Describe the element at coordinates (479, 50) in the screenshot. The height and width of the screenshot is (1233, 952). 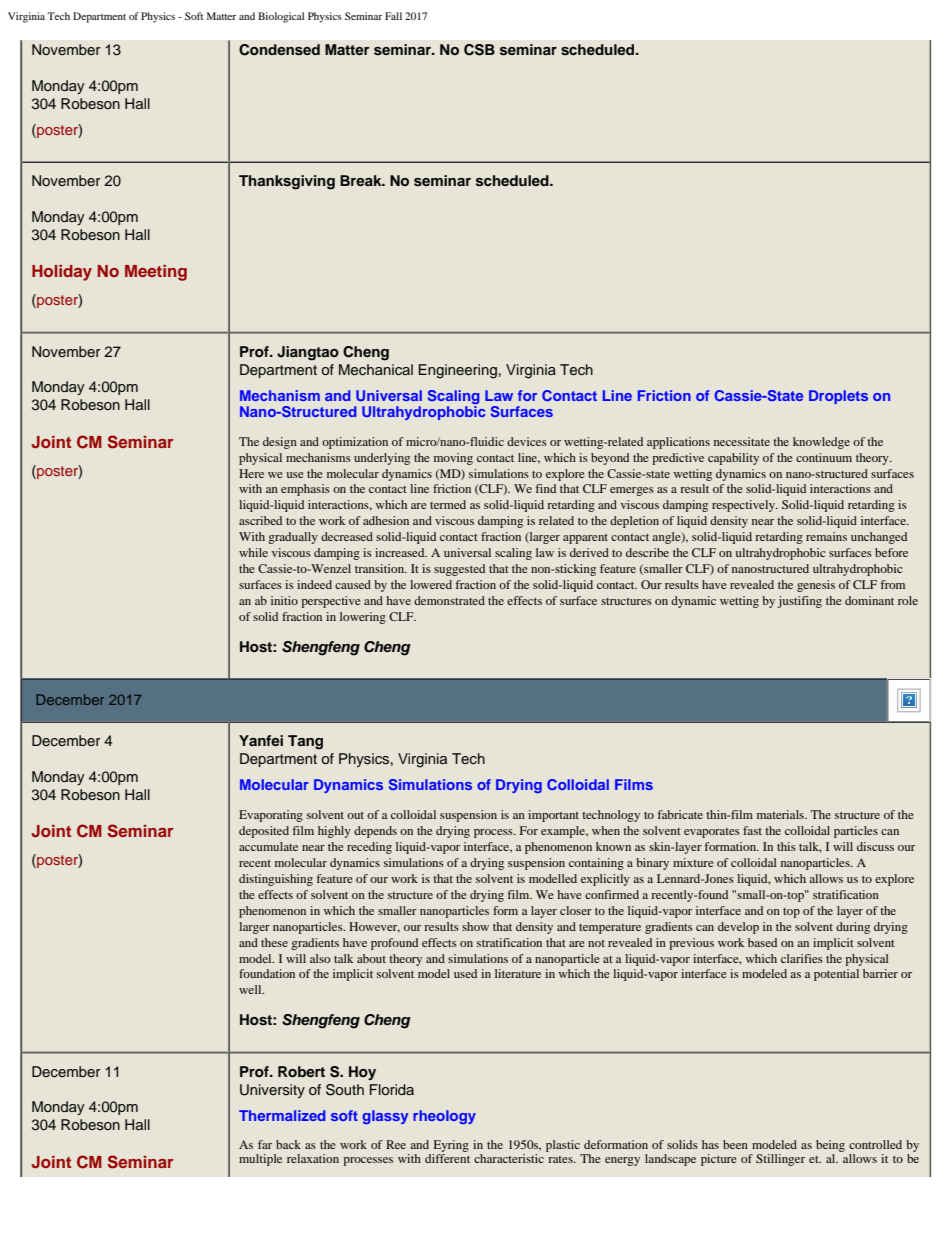
I see `CSB` at that location.
